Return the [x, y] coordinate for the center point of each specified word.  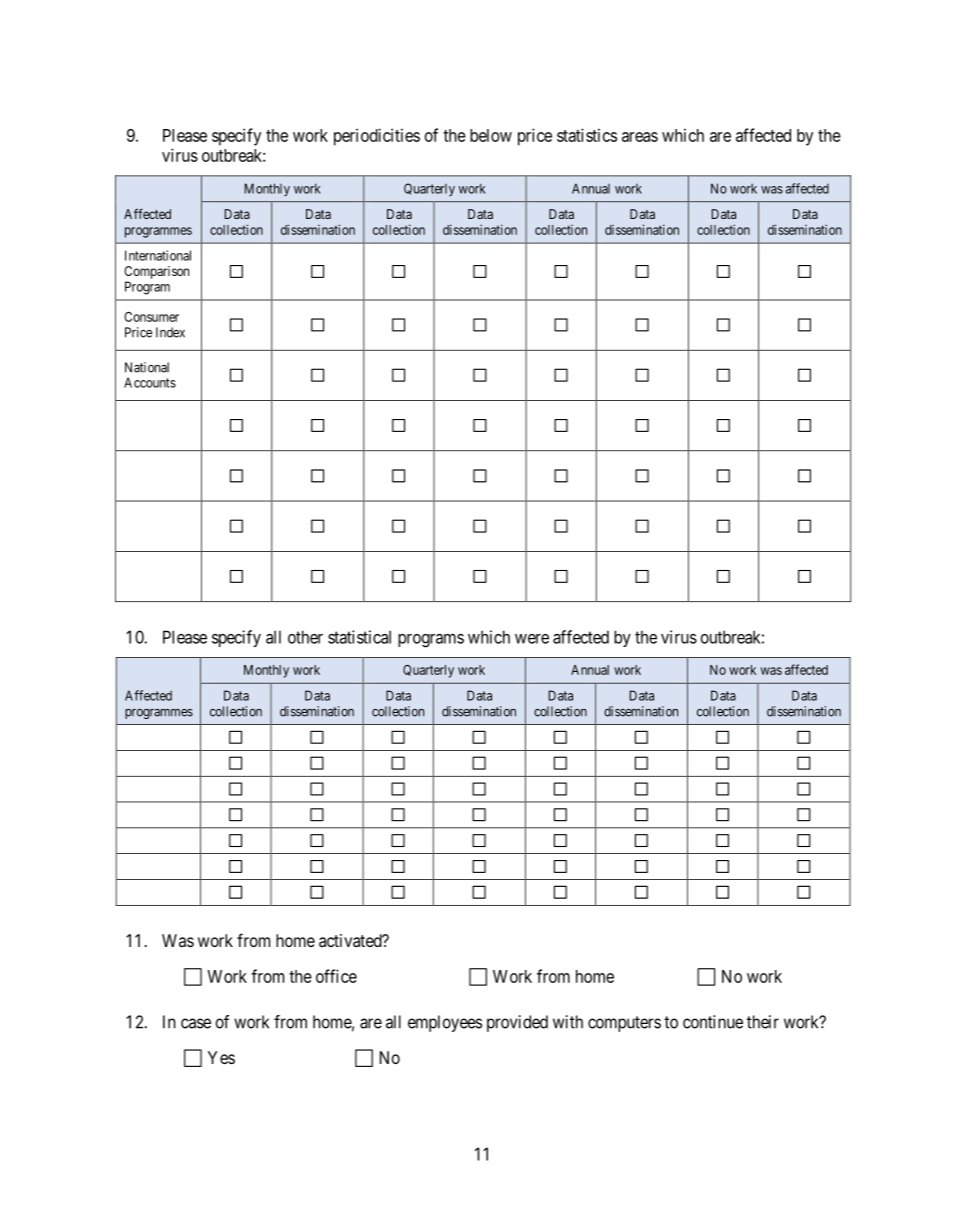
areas [640, 137]
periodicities [377, 137]
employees [445, 1023]
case [196, 1023]
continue [713, 1022]
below [491, 135]
